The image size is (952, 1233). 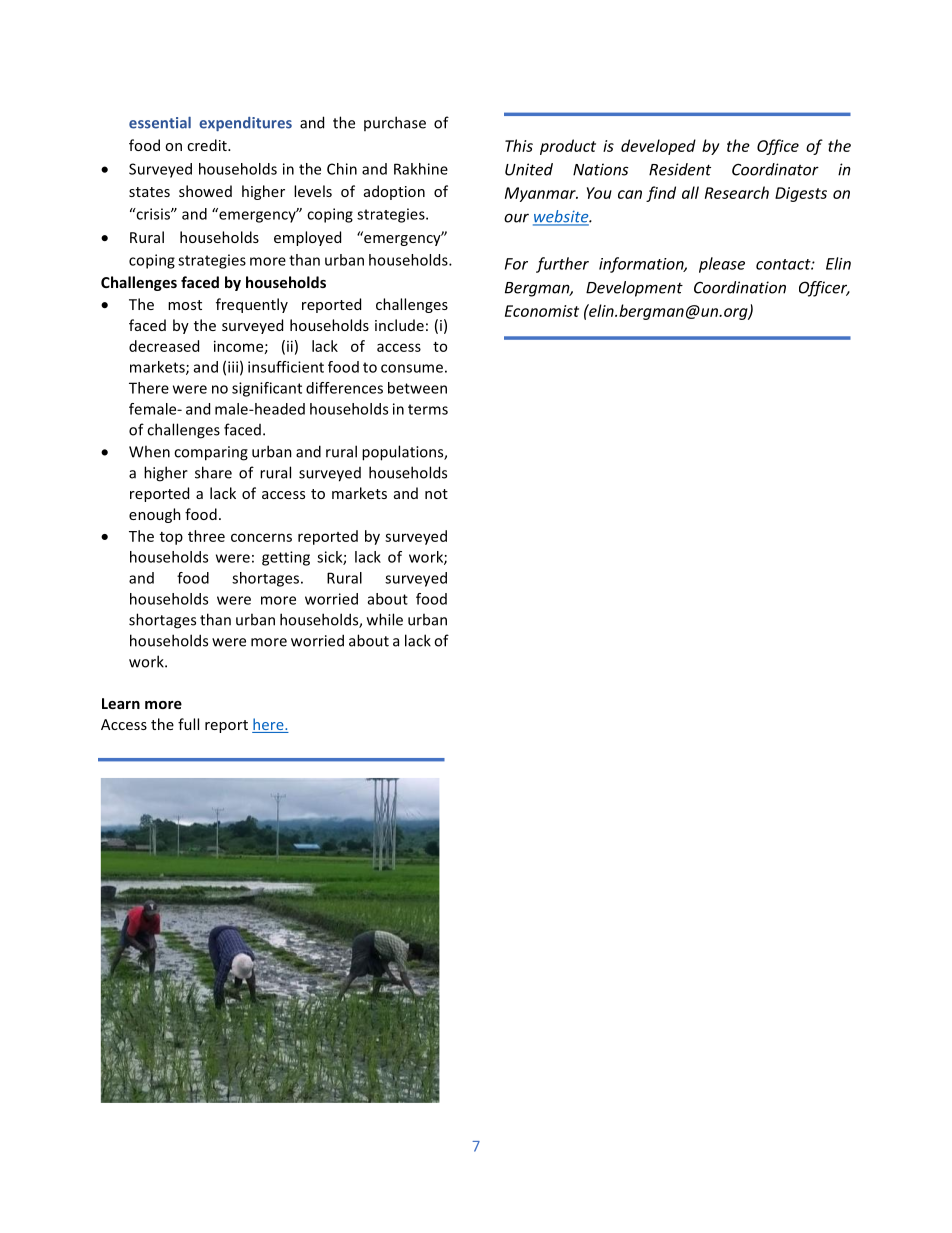 What do you see at coordinates (399, 325) in the page?
I see `include` at bounding box center [399, 325].
